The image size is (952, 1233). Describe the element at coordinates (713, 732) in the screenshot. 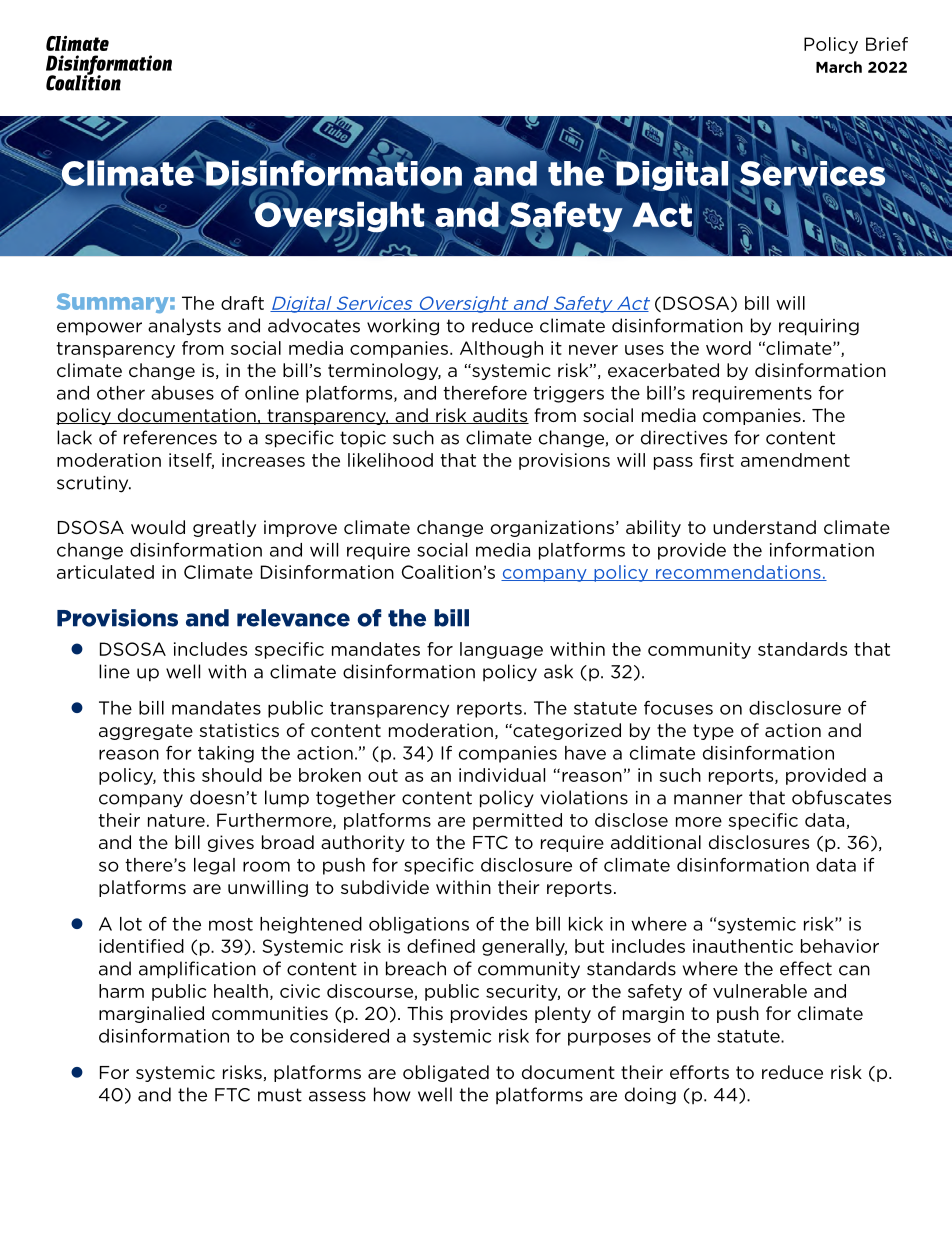

I see `type` at that location.
